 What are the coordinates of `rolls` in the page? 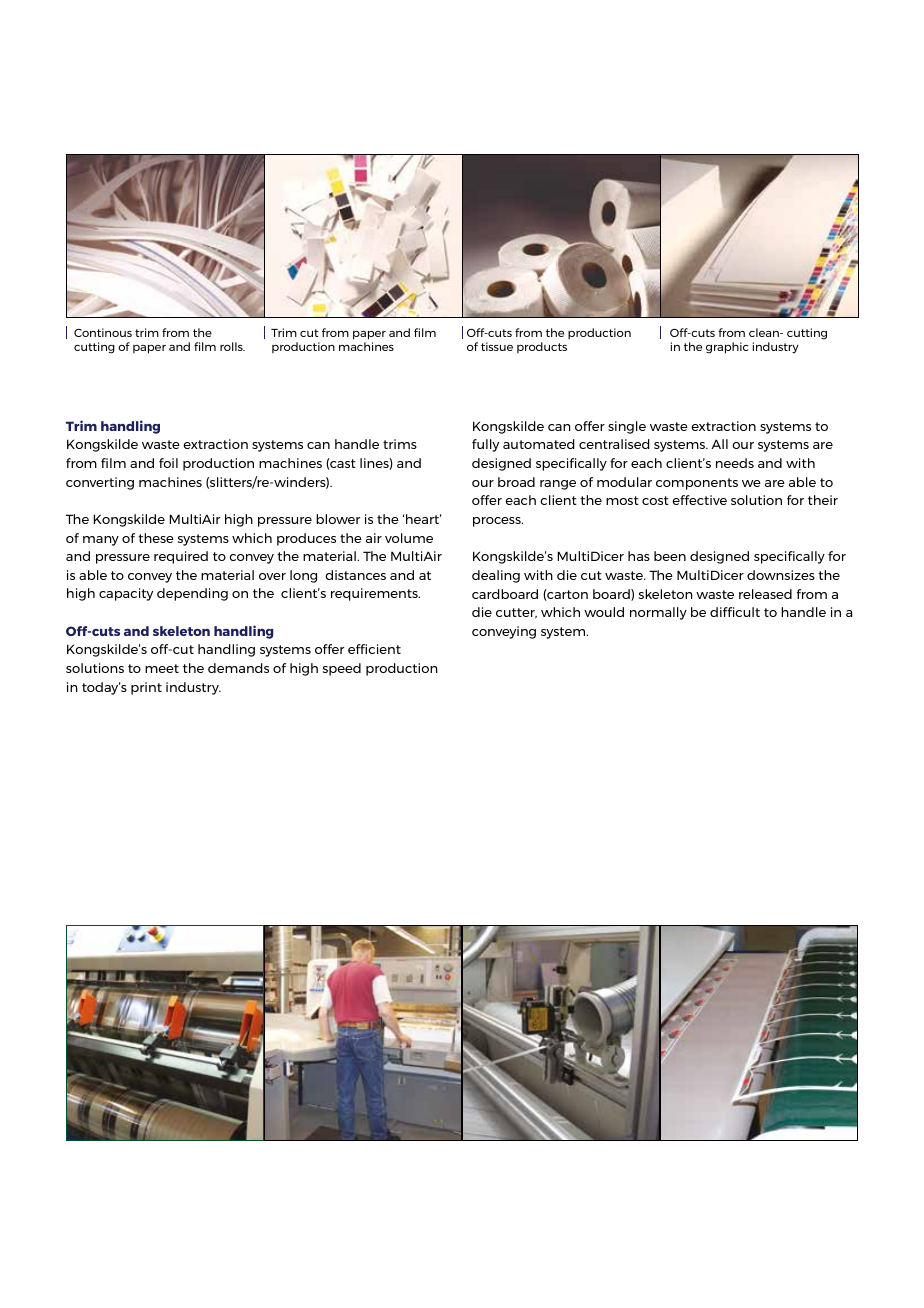 It's located at (232, 346).
